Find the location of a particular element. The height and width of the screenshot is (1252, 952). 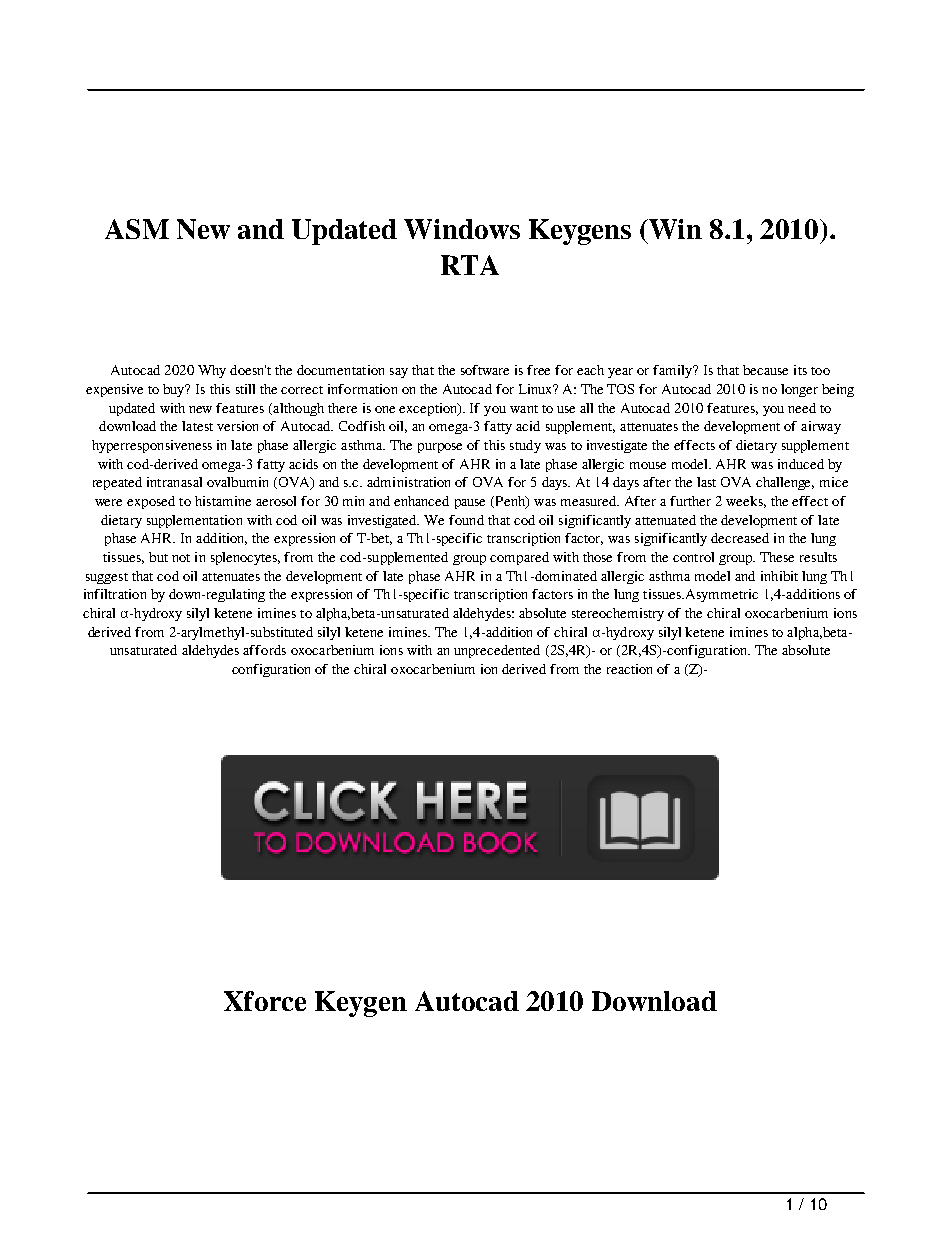

unprecedented is located at coordinates (497, 651).
